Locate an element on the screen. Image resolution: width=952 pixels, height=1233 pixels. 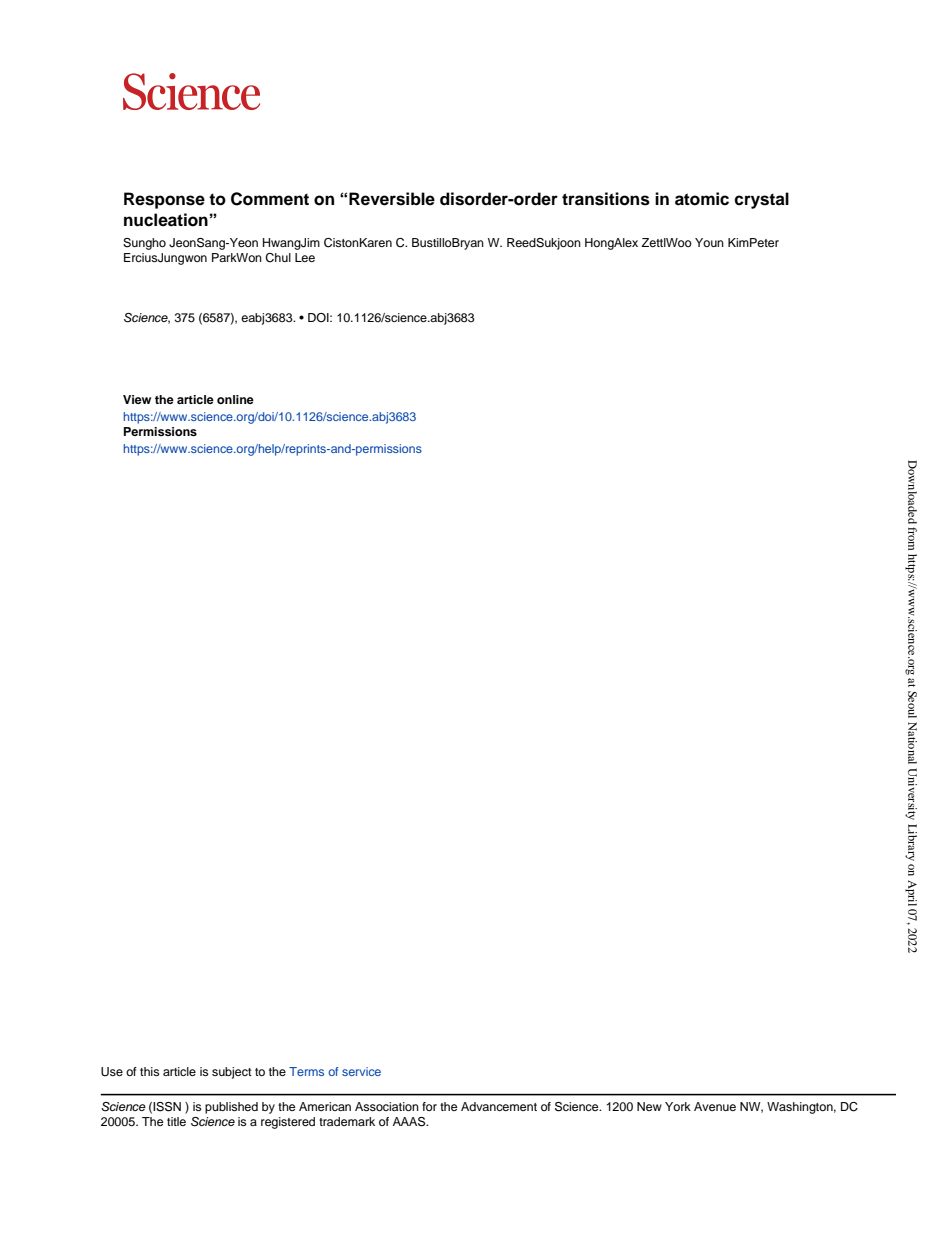
this is located at coordinates (149, 1071).
